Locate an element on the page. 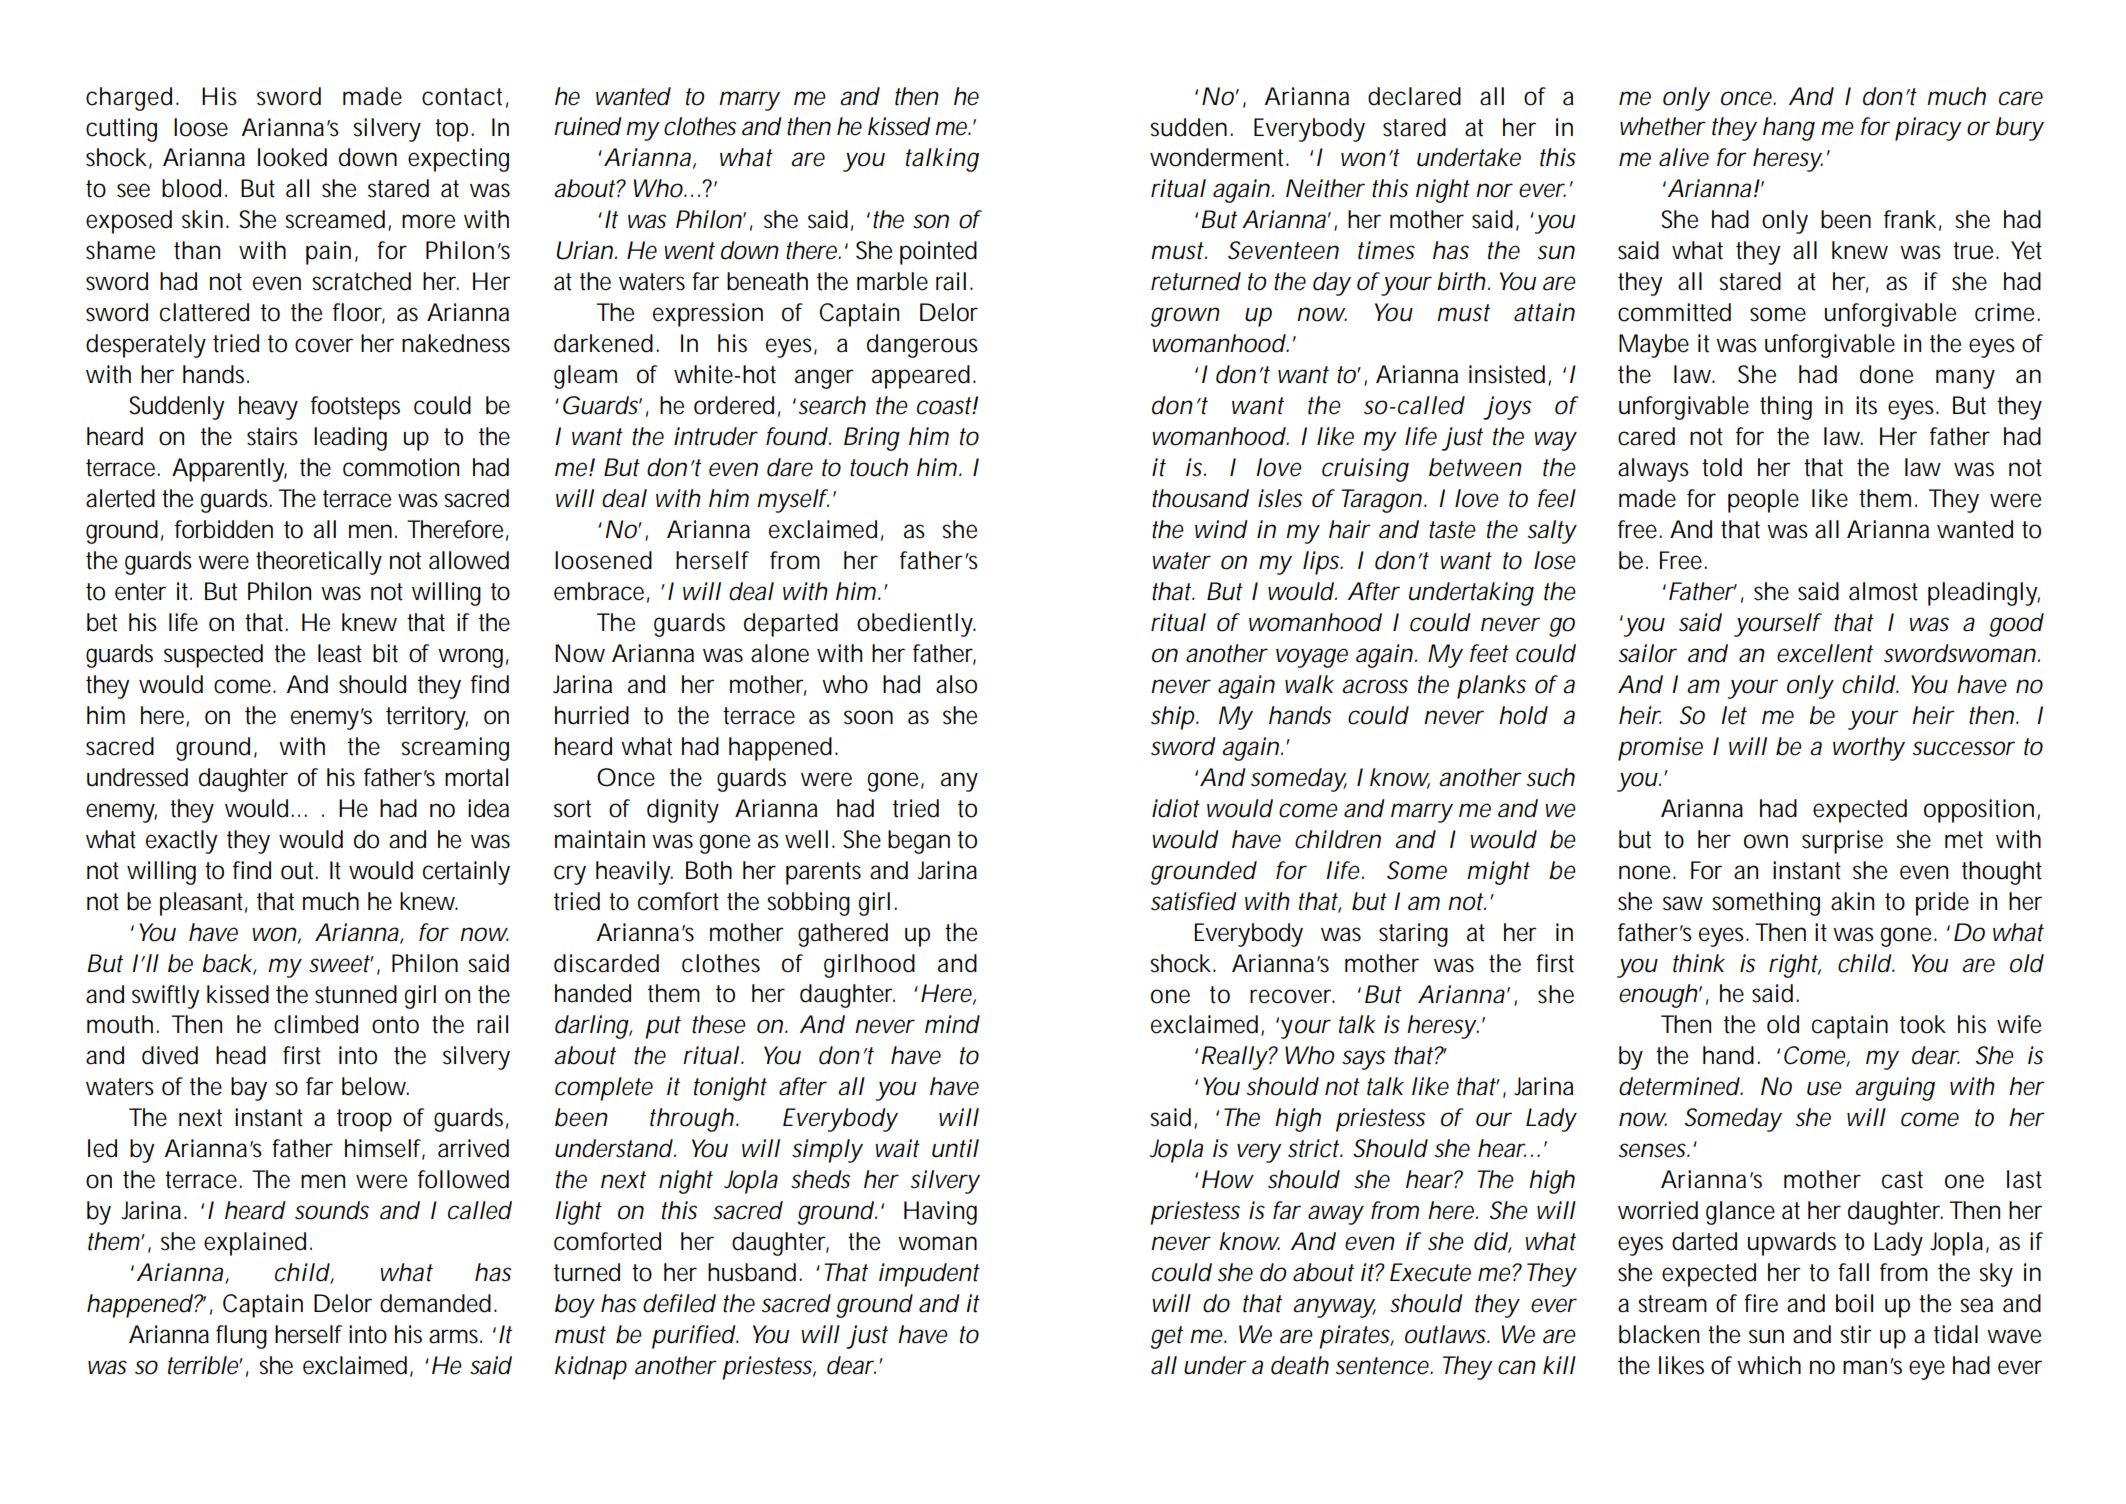 Image resolution: width=2126 pixels, height=1504 pixels. wonderment is located at coordinates (1219, 157).
